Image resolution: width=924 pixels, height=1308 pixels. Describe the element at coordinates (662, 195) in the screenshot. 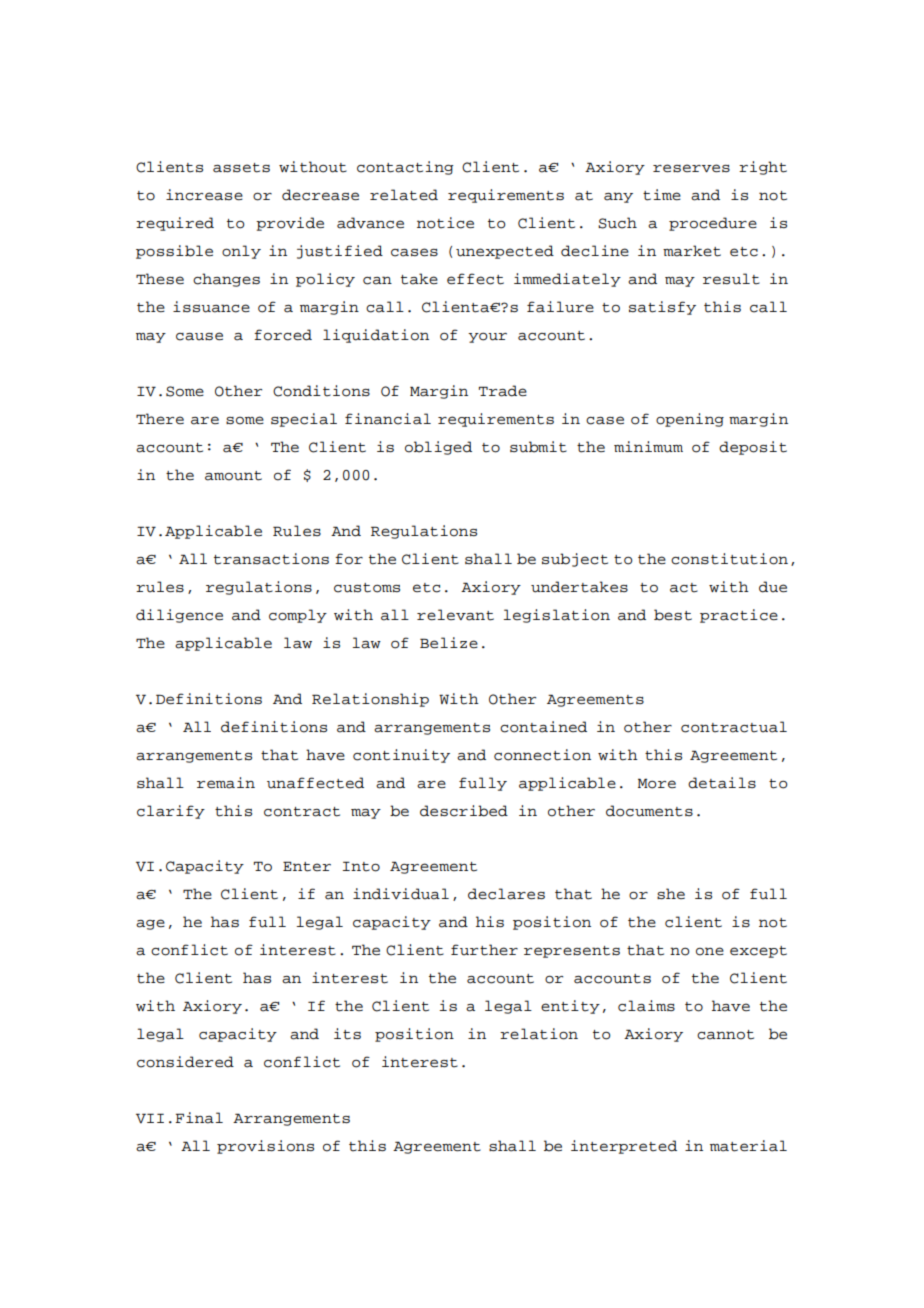

I see `time` at that location.
